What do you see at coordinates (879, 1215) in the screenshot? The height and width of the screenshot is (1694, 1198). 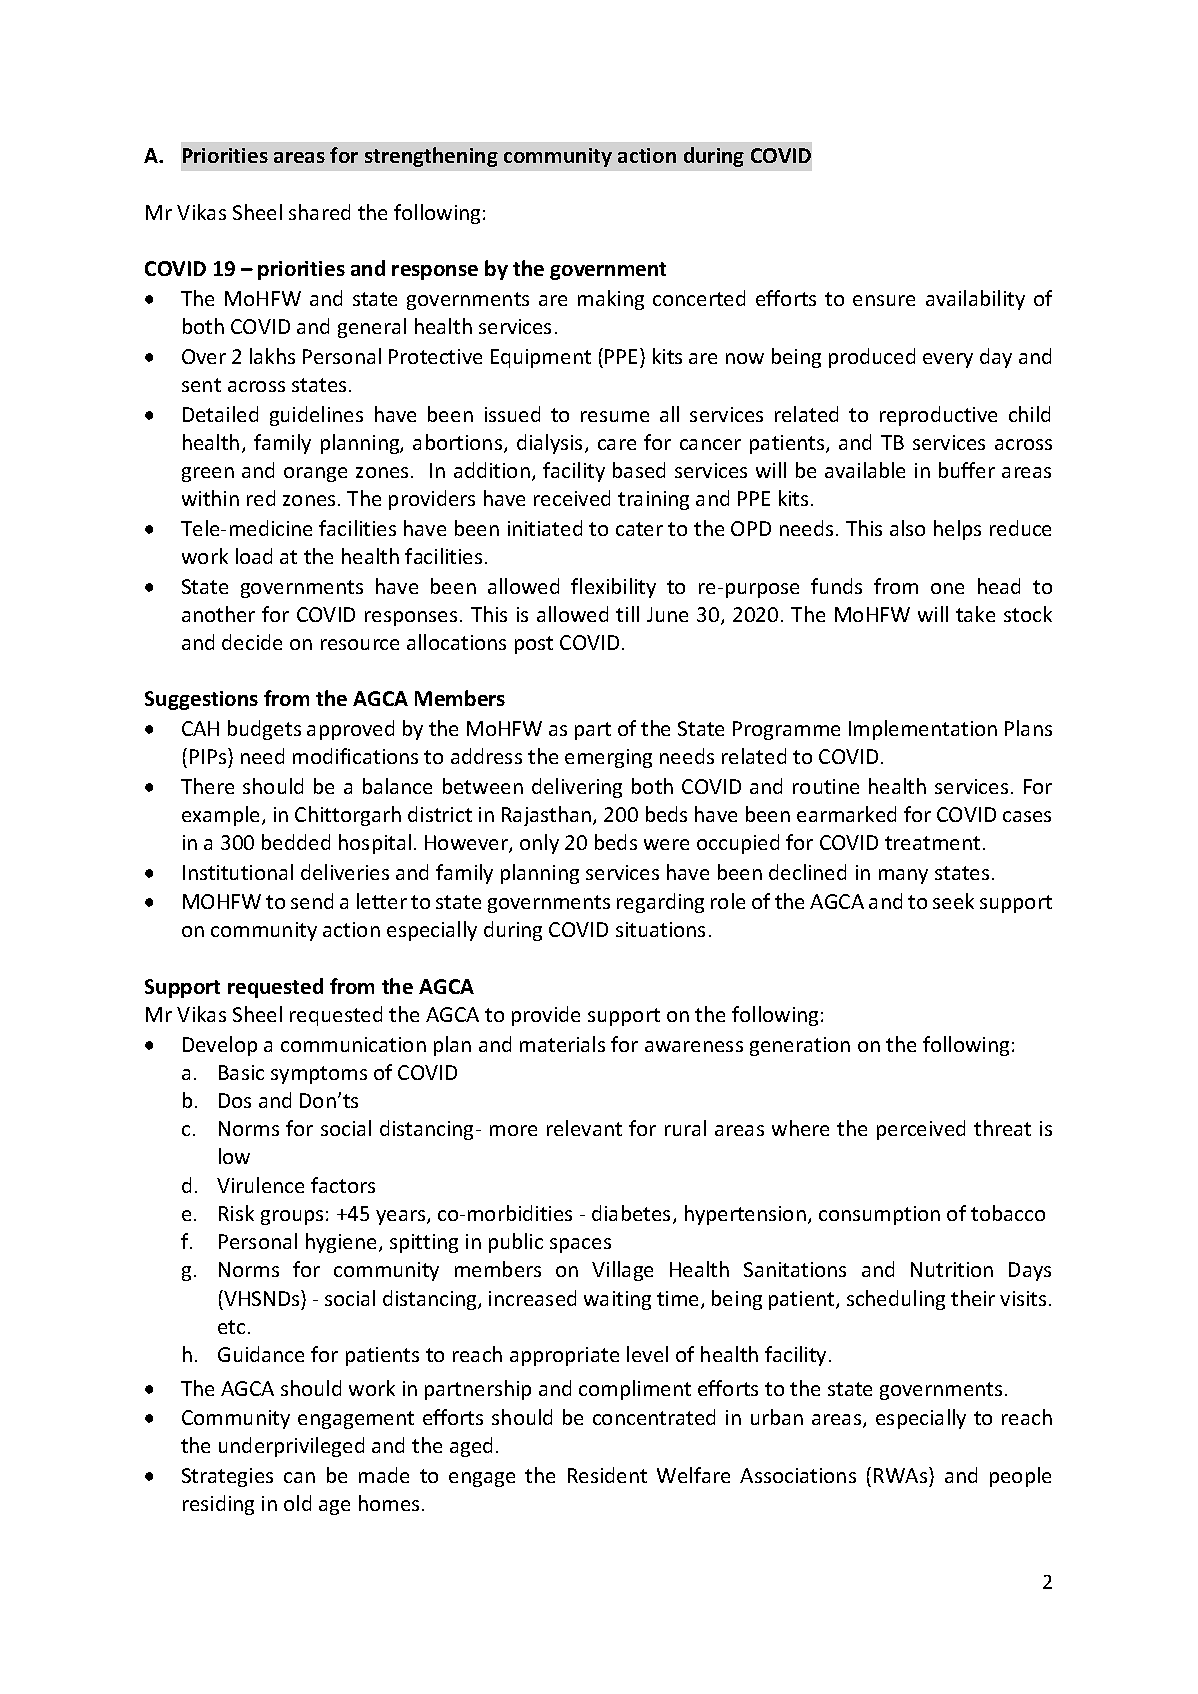 I see `consumption` at bounding box center [879, 1215].
